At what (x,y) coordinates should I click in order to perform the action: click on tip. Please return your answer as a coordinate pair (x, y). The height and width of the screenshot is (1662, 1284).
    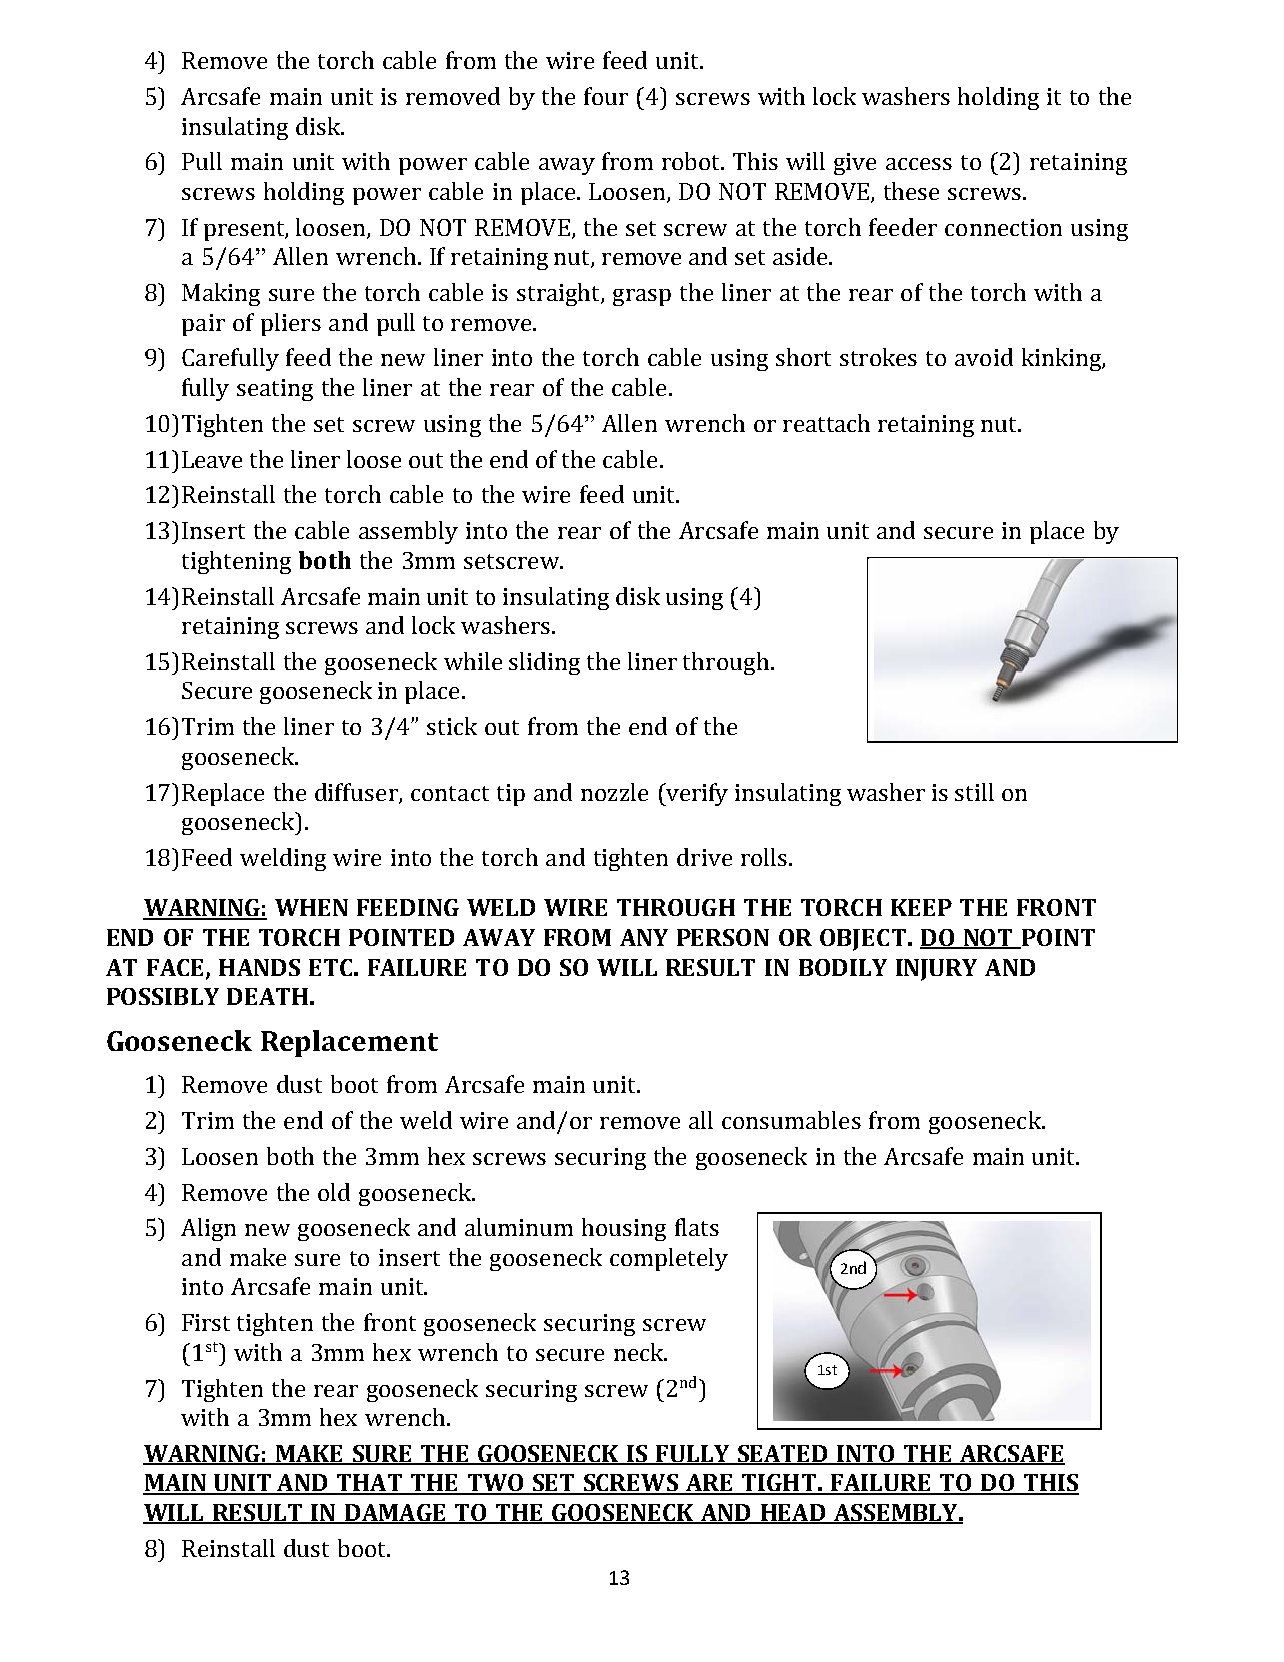
    Looking at the image, I should click on (511, 795).
